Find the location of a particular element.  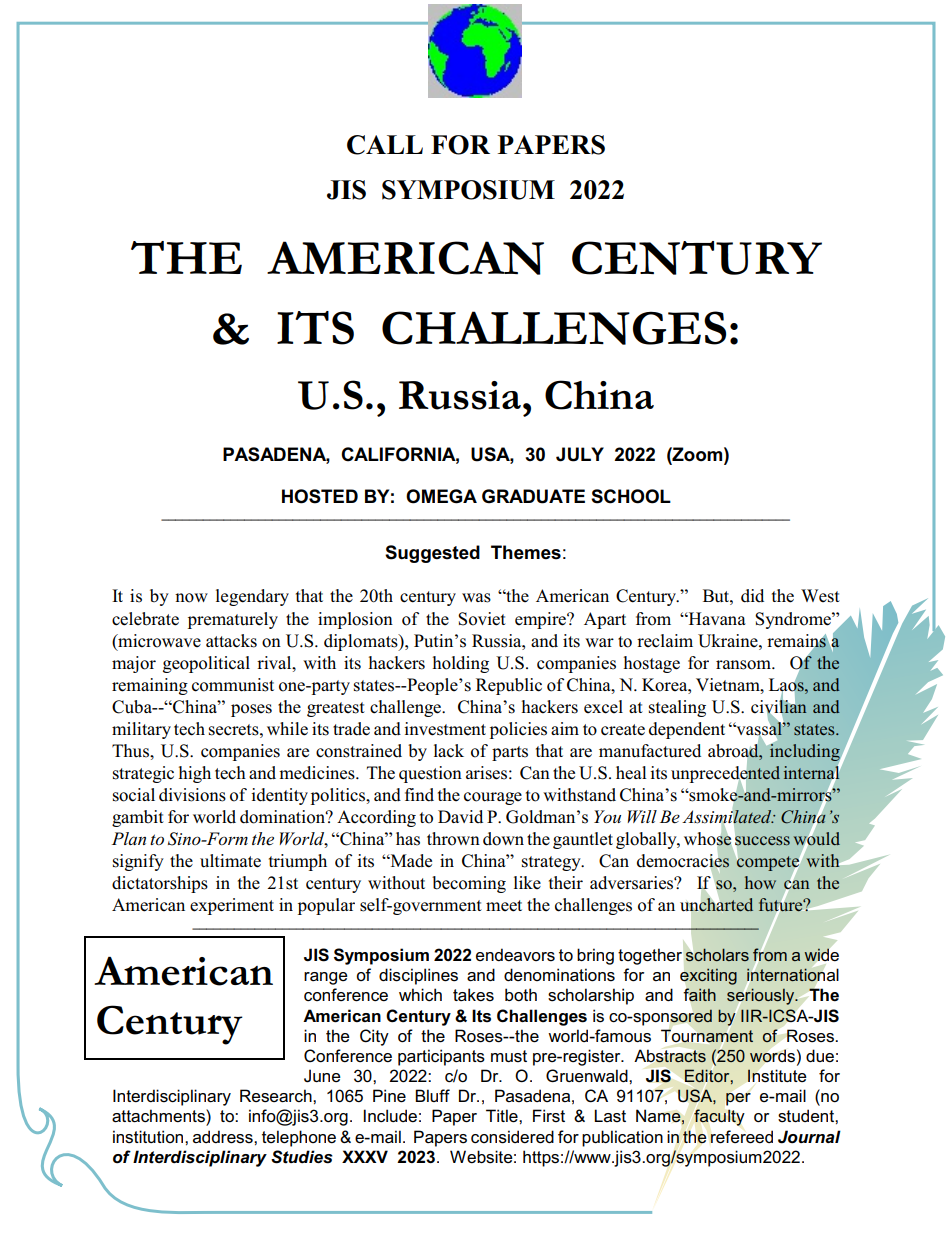

Ukraine is located at coordinates (729, 641).
